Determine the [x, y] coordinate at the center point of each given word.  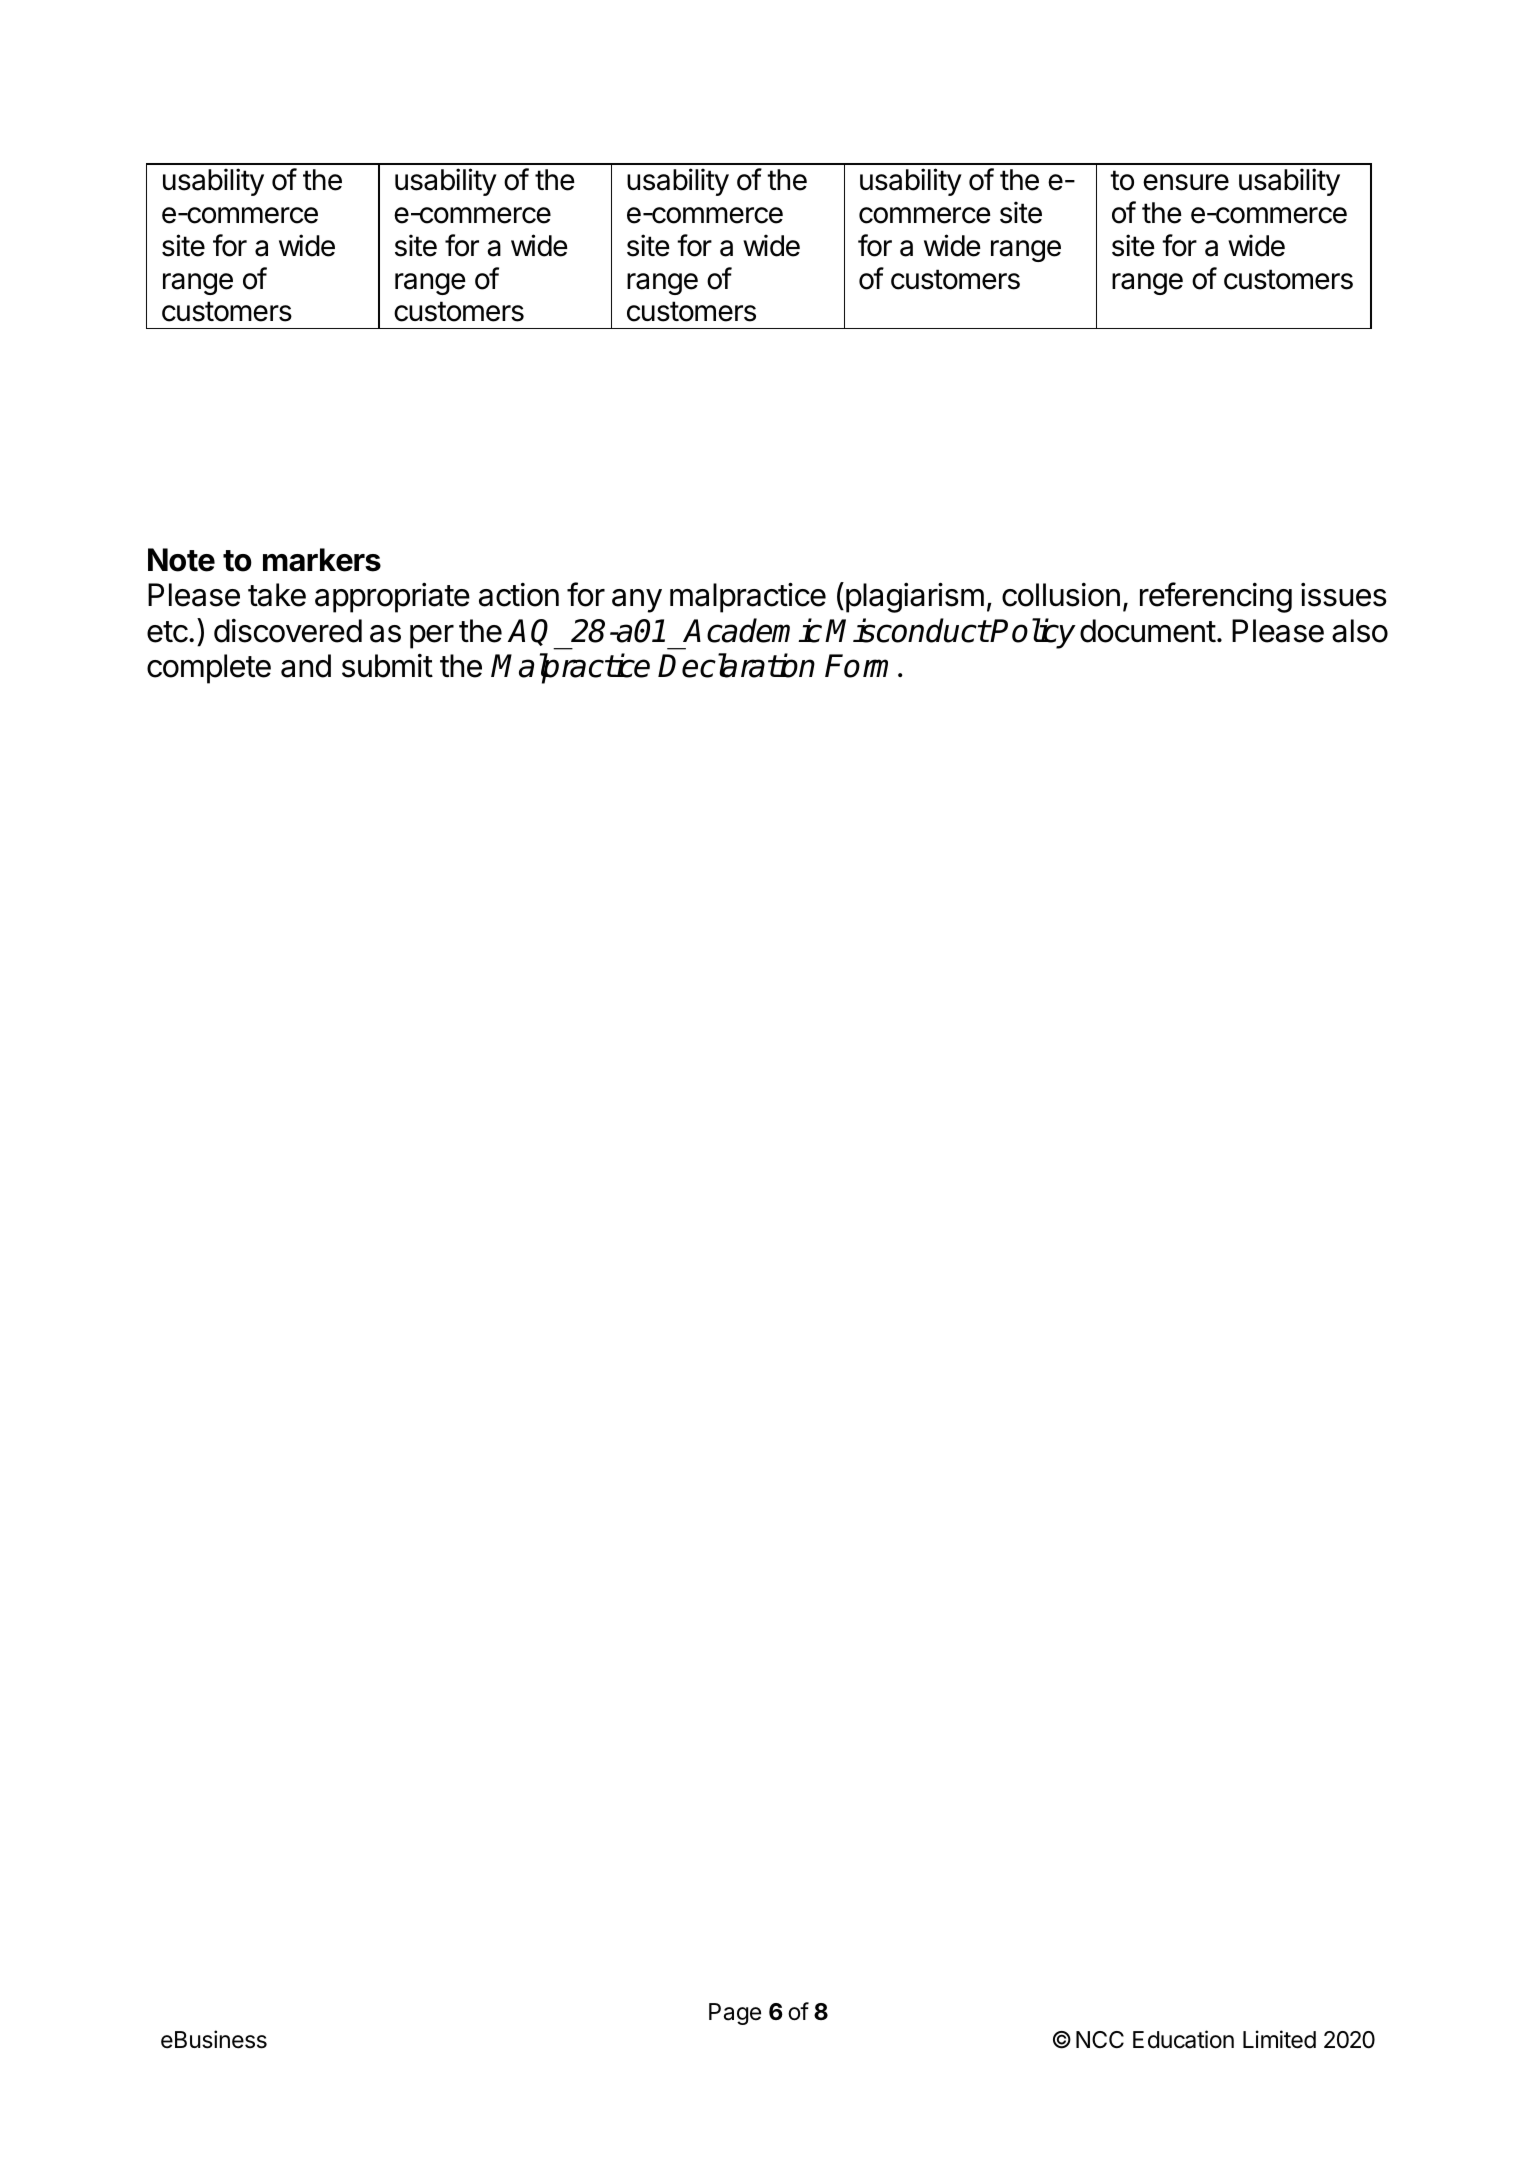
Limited [1279, 2039]
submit [387, 666]
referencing [1216, 597]
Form [862, 666]
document [1148, 631]
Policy [1033, 633]
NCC [1100, 2039]
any [637, 601]
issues [1344, 595]
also [1360, 631]
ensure [1186, 182]
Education [1183, 2039]
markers [322, 560]
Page [735, 2014]
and [306, 666]
